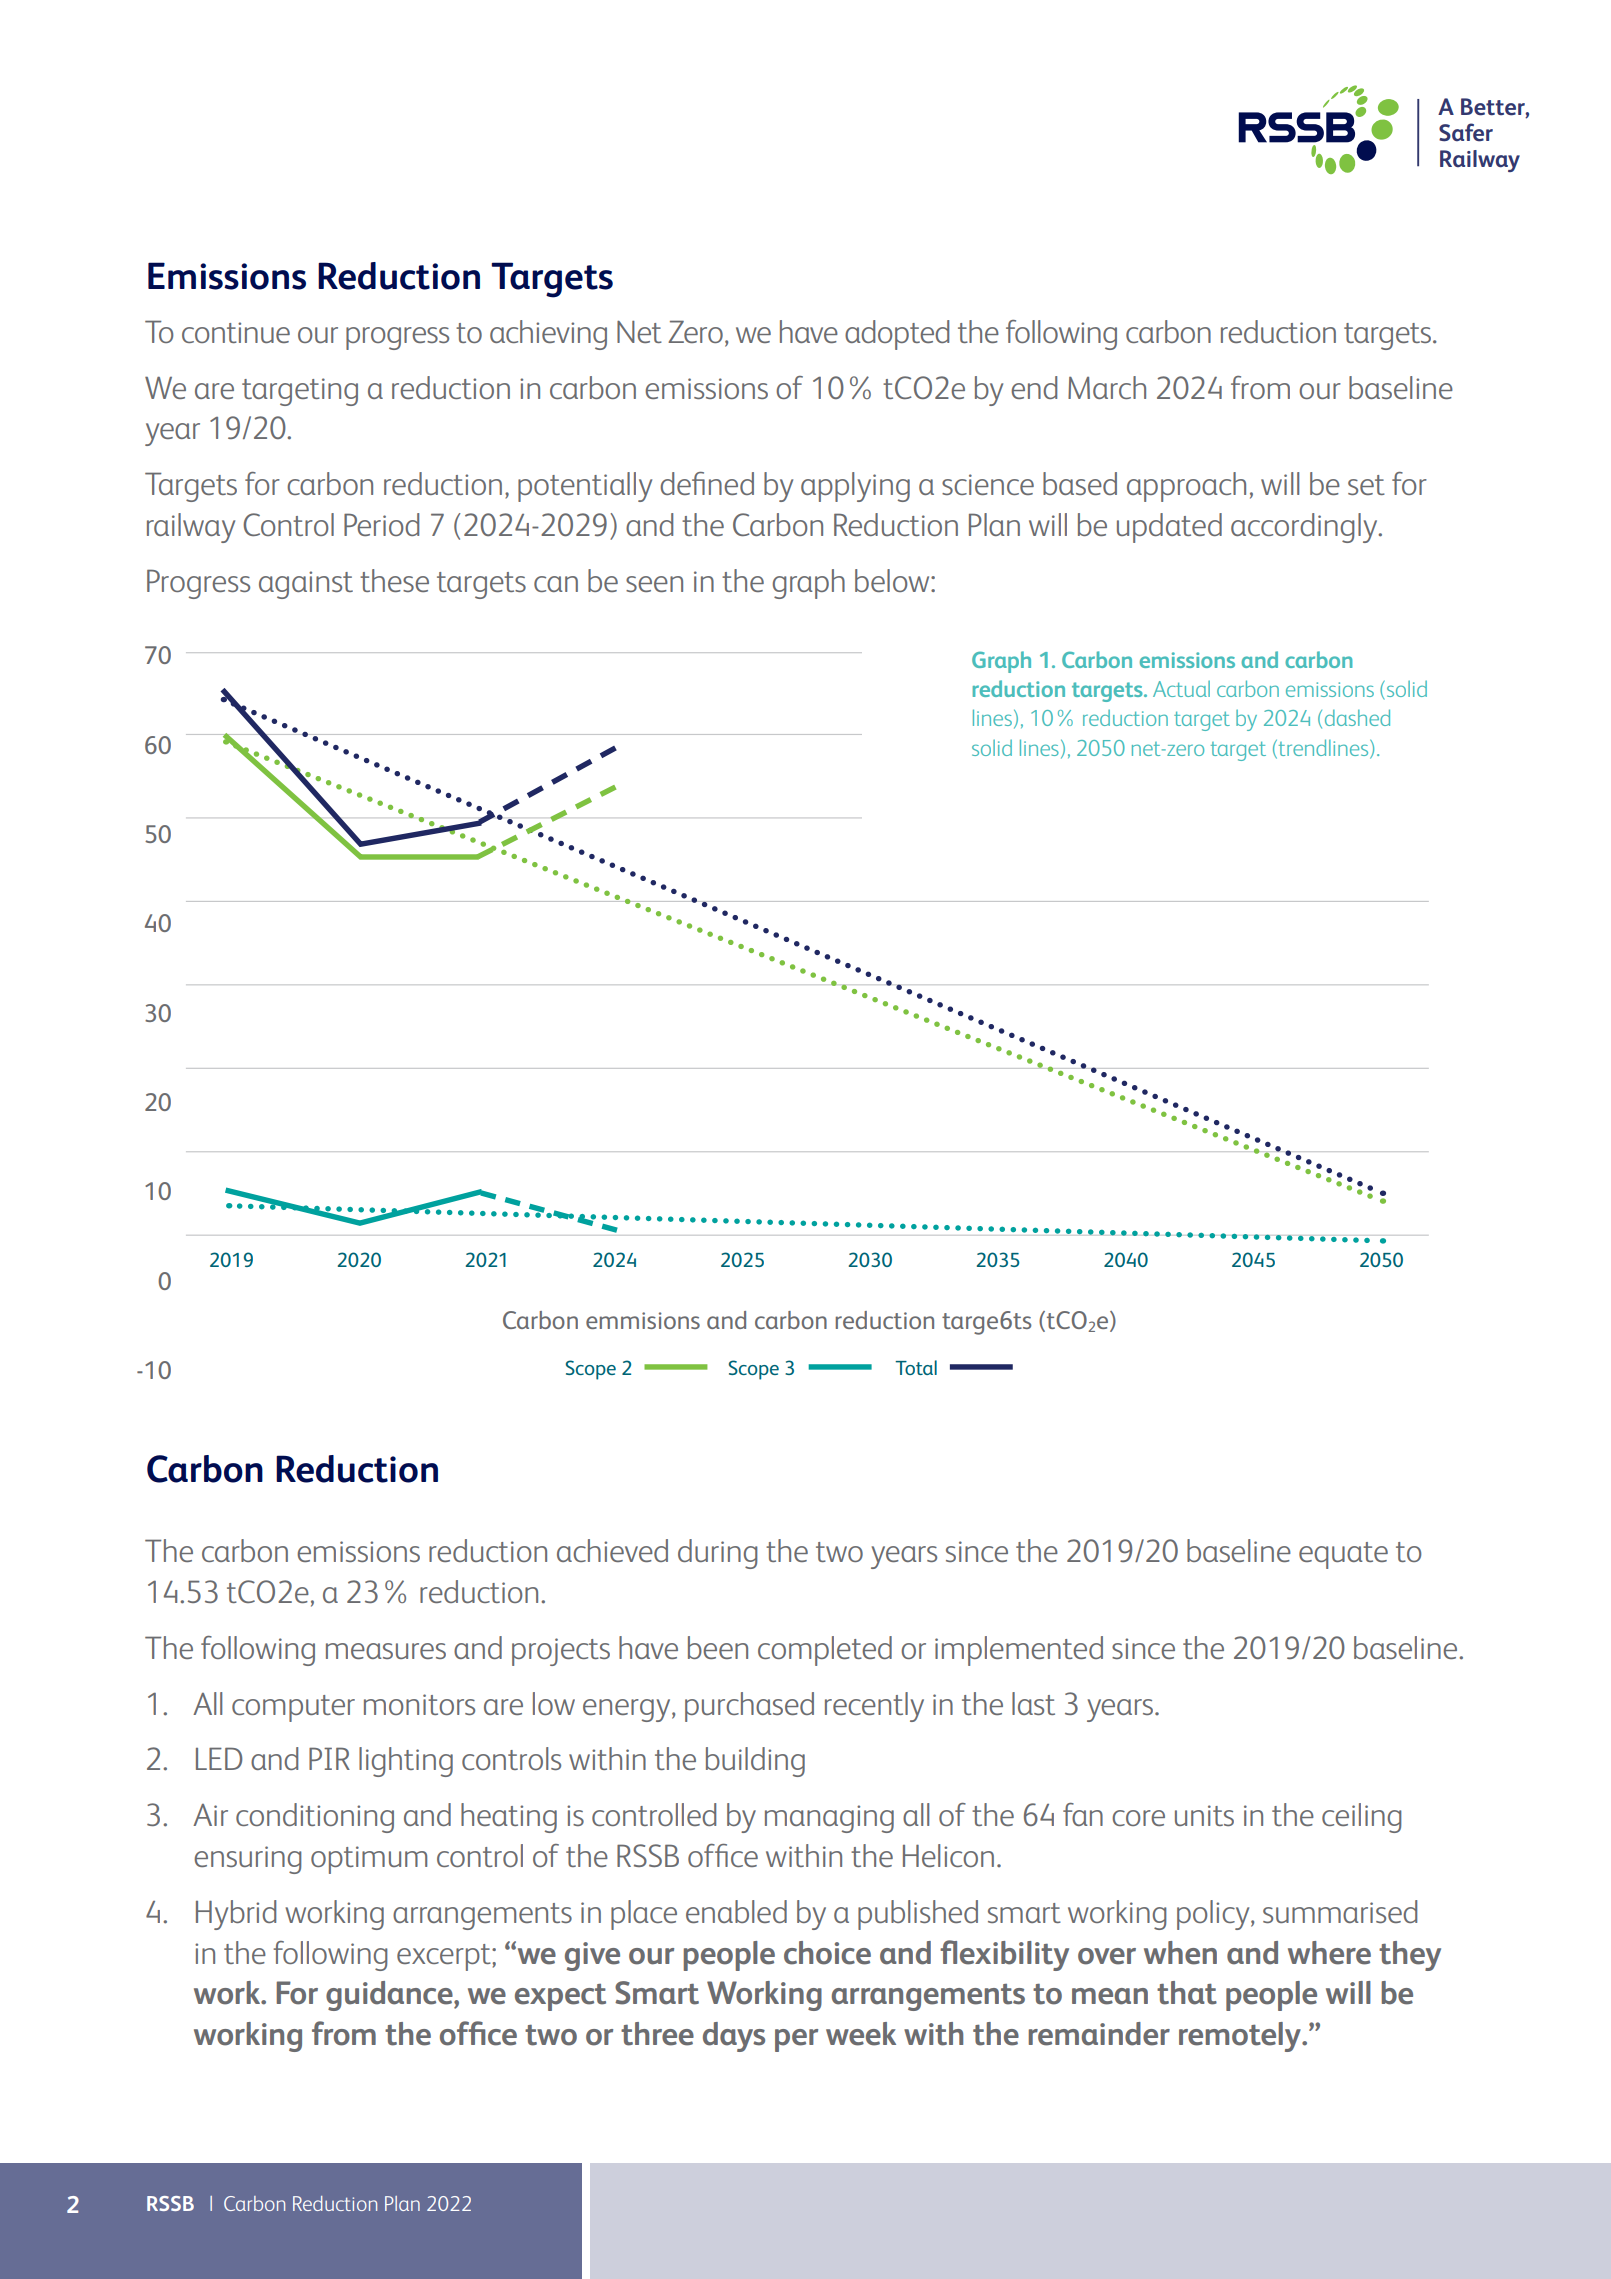 The width and height of the screenshot is (1611, 2279). Describe the element at coordinates (1181, 689) in the screenshot. I see `Actual` at that location.
